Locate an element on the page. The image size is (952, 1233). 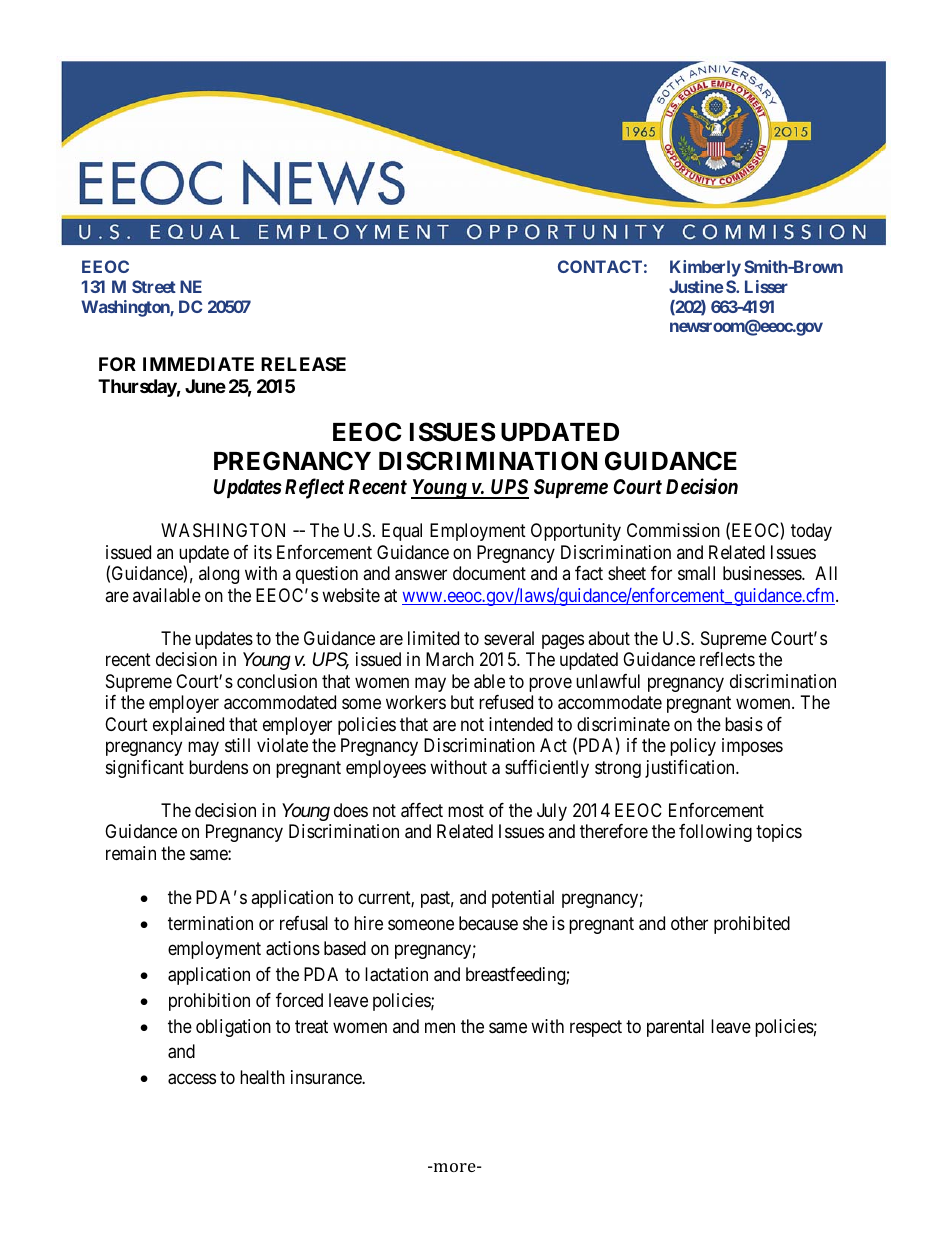
document is located at coordinates (489, 573).
